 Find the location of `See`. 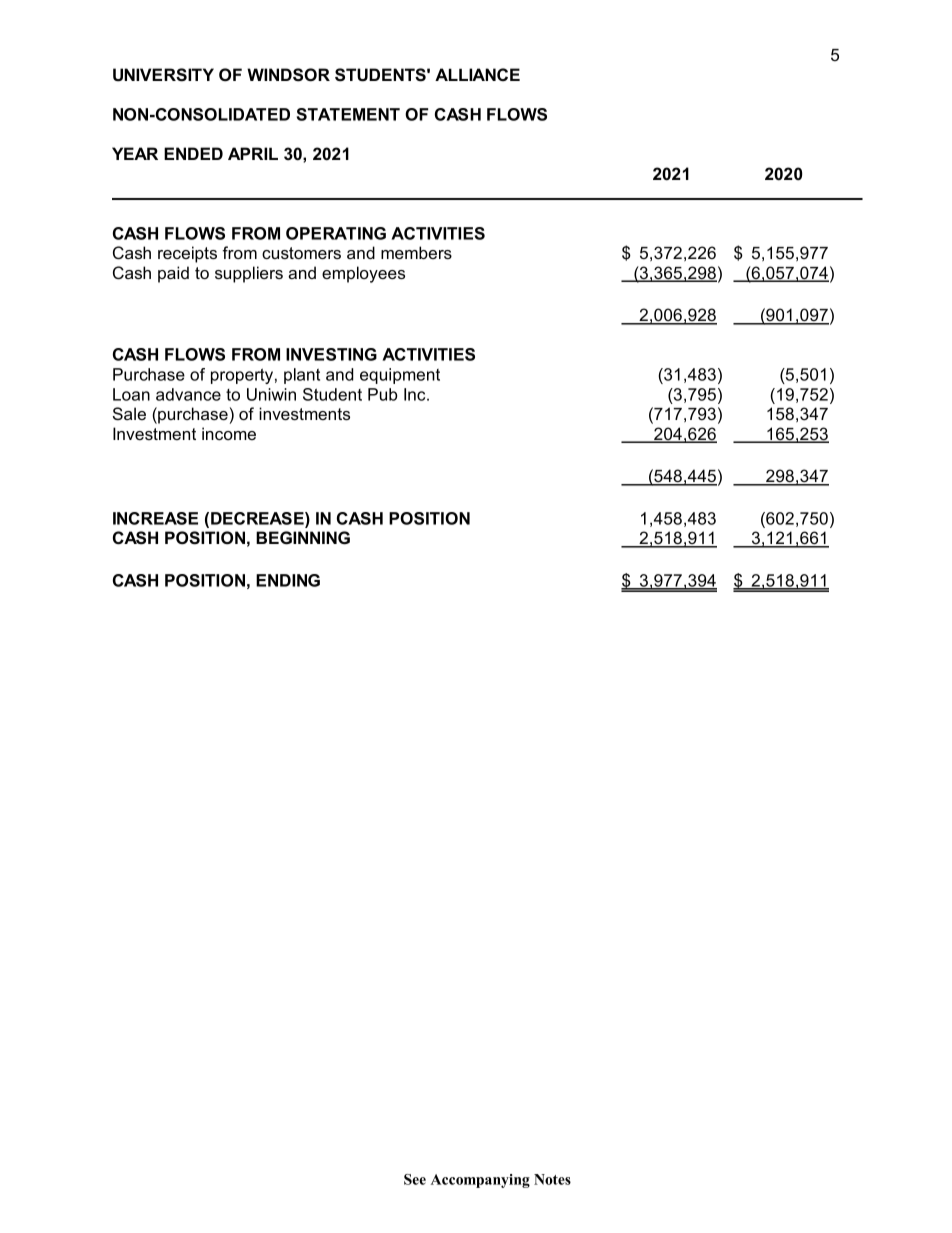

See is located at coordinates (415, 1179).
